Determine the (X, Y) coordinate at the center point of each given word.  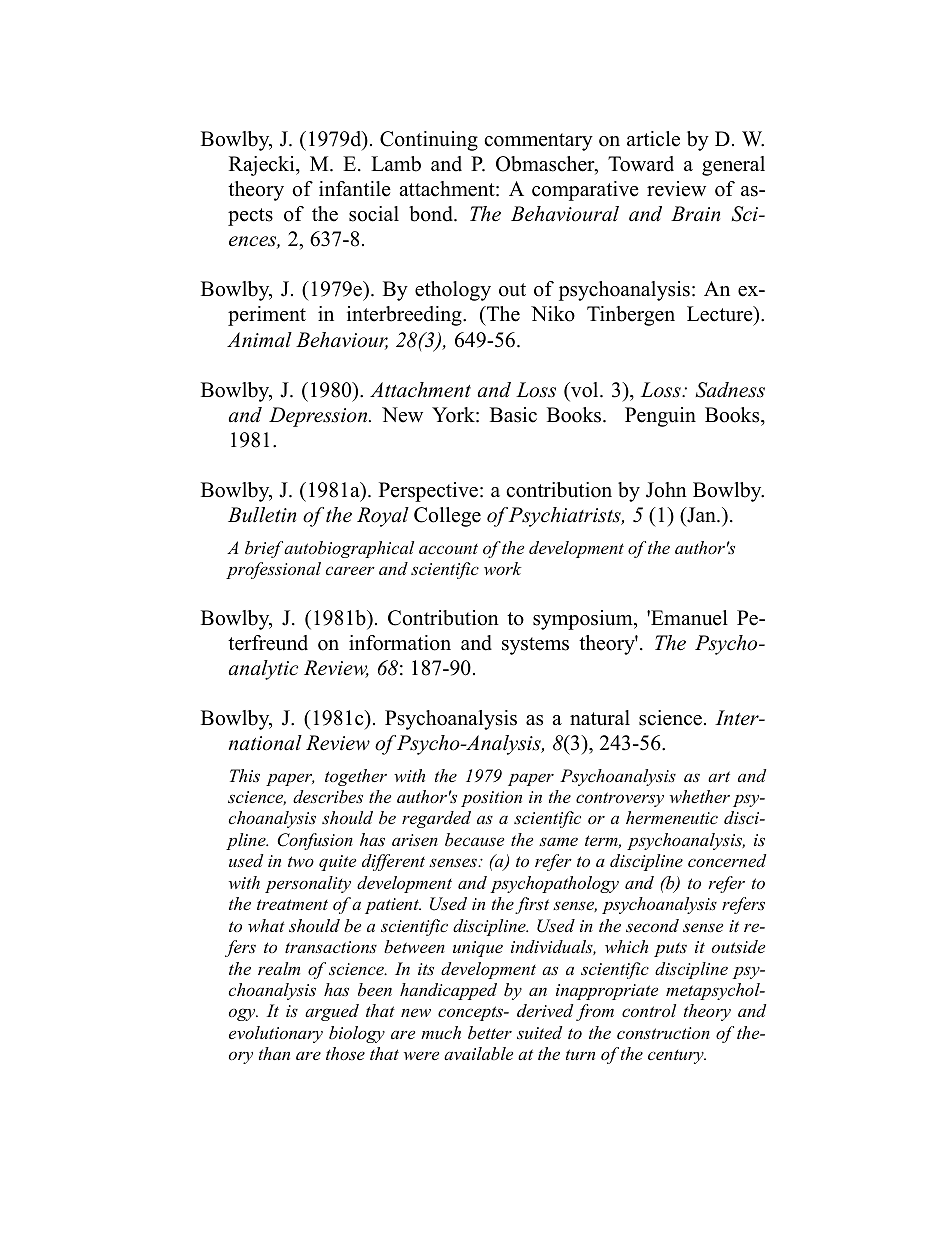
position (491, 799)
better (490, 1032)
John (666, 490)
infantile (355, 189)
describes (328, 796)
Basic (513, 415)
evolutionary (276, 1034)
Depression (319, 417)
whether (700, 796)
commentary (538, 142)
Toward (641, 164)
